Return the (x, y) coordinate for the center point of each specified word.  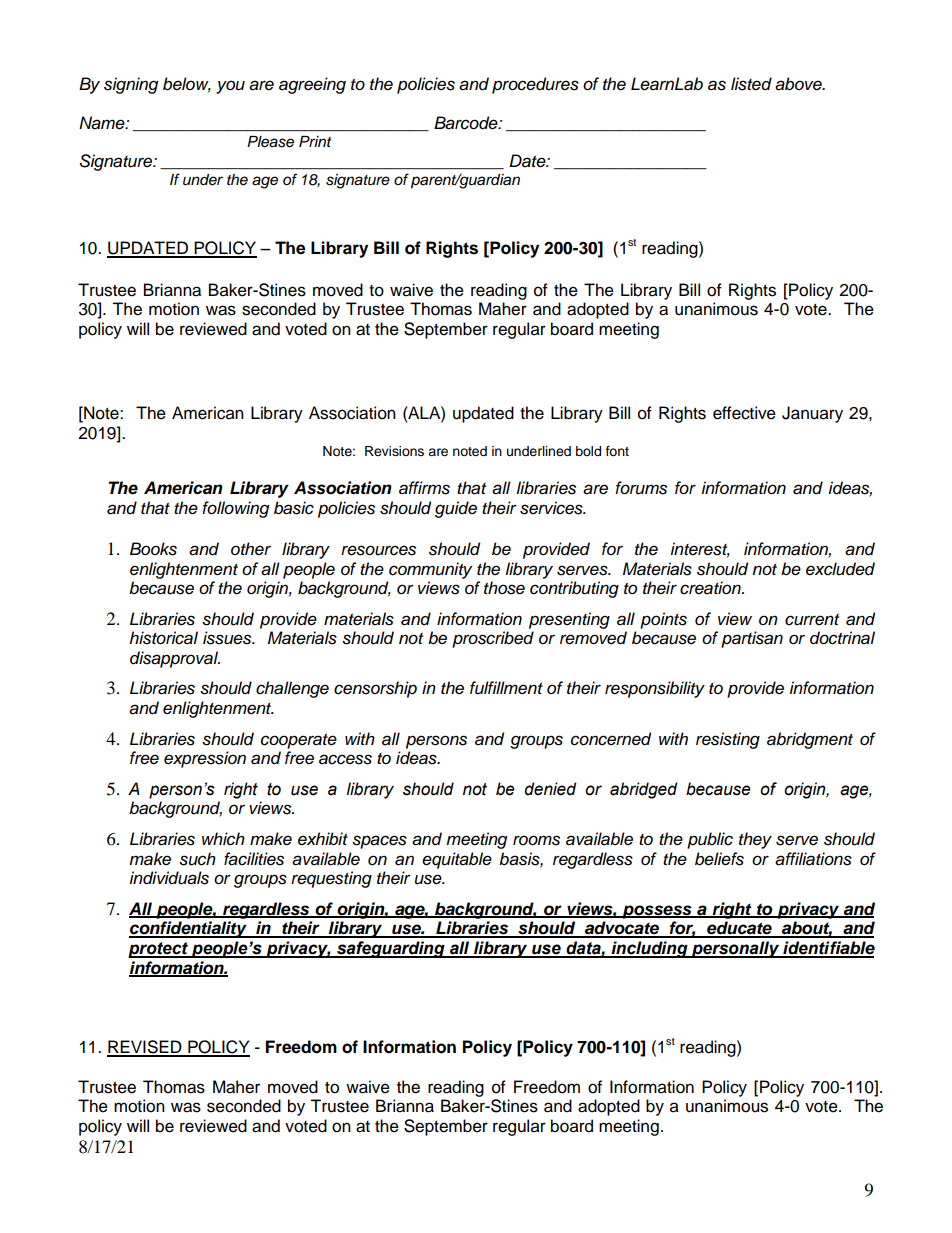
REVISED (145, 1048)
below (187, 84)
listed (751, 84)
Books (153, 549)
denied (550, 789)
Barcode (467, 123)
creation (711, 588)
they (755, 840)
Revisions (394, 451)
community (430, 570)
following (235, 509)
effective (744, 413)
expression (205, 759)
